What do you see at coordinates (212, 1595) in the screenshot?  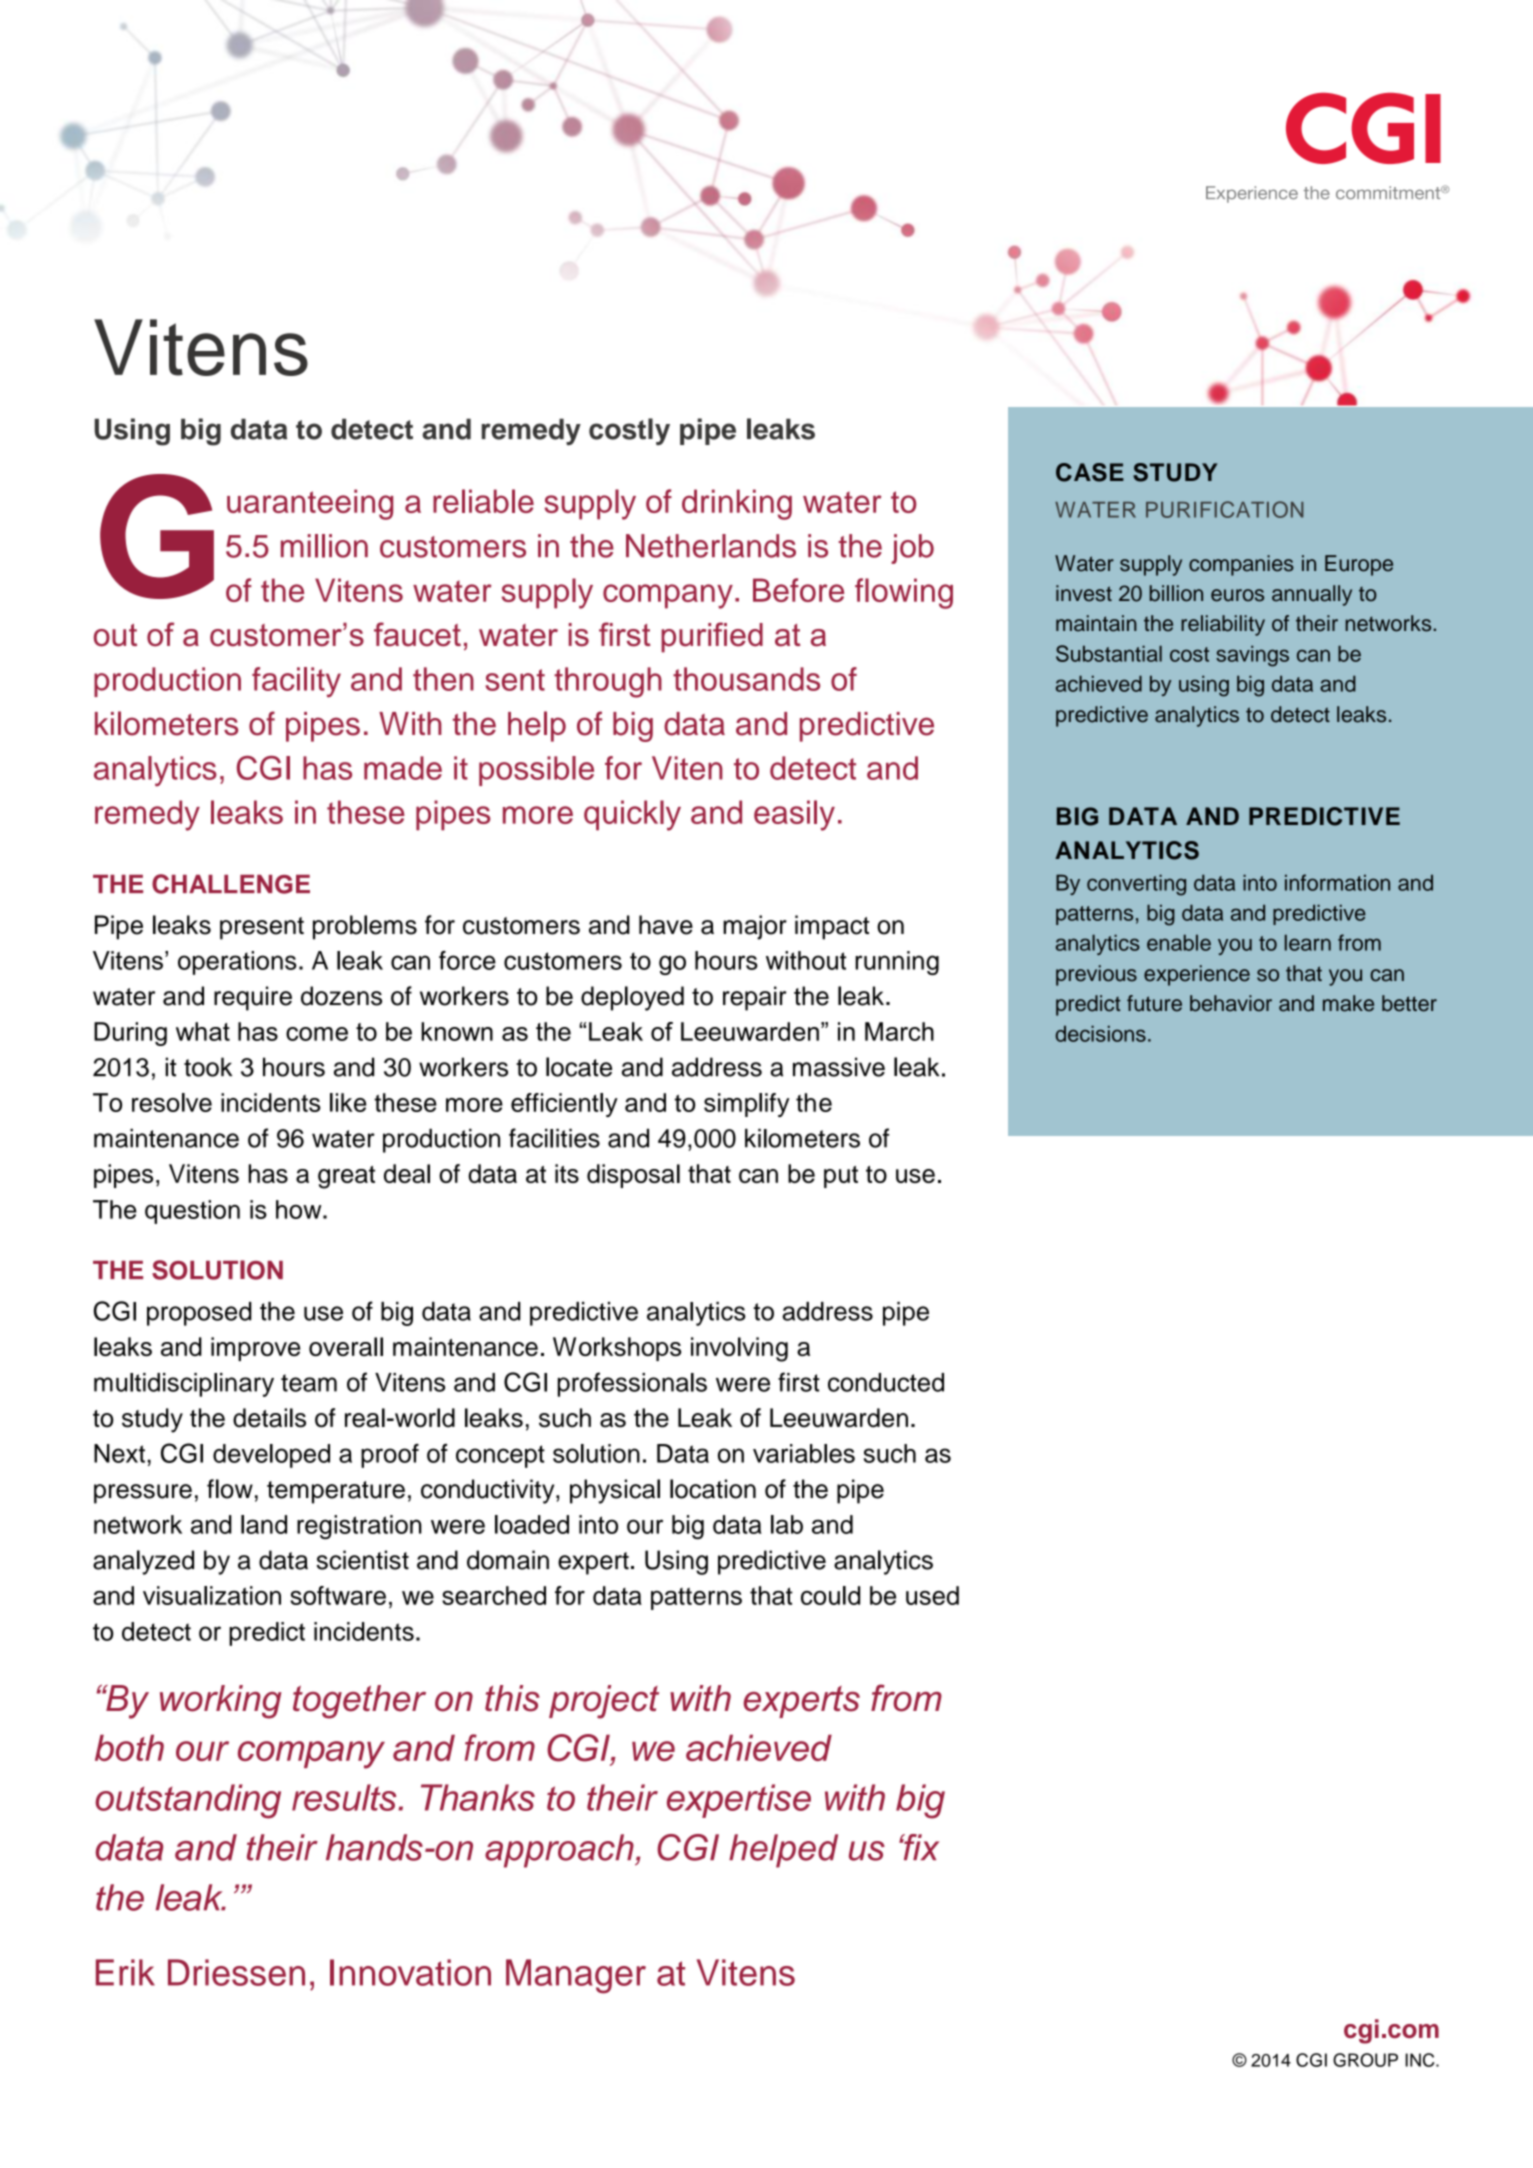 I see `visualization` at bounding box center [212, 1595].
